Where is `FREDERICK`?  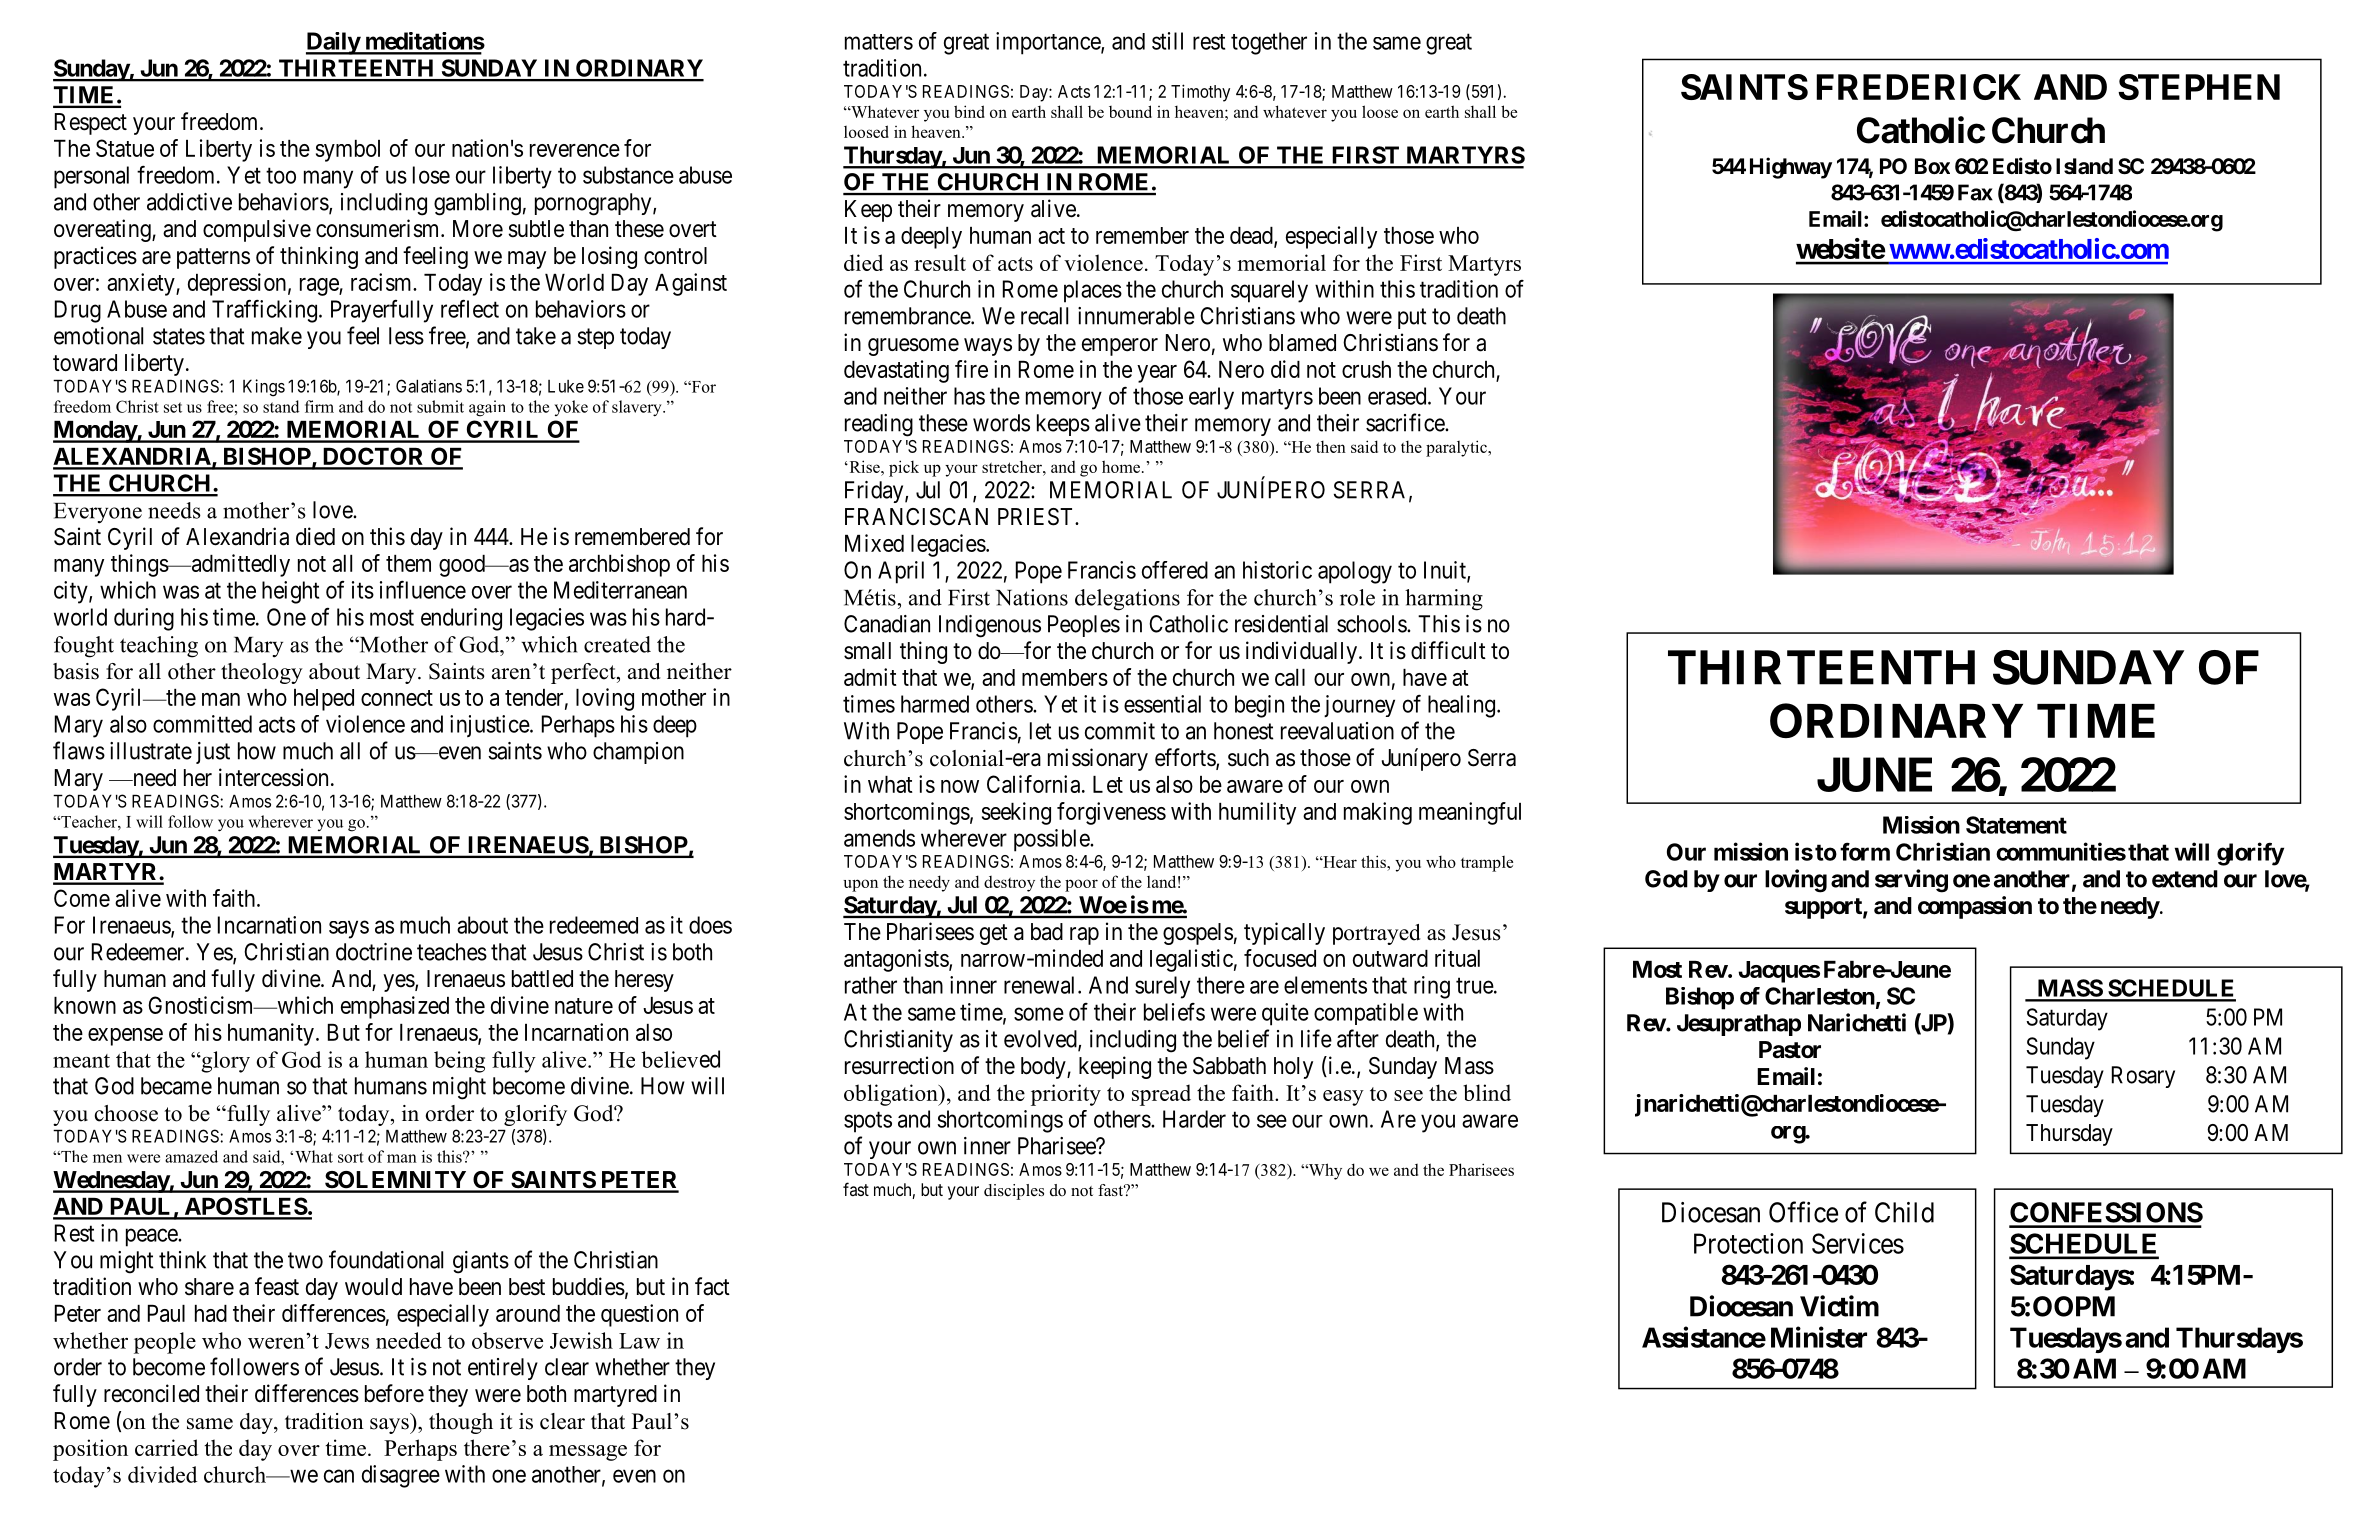 FREDERICK is located at coordinates (1918, 87).
